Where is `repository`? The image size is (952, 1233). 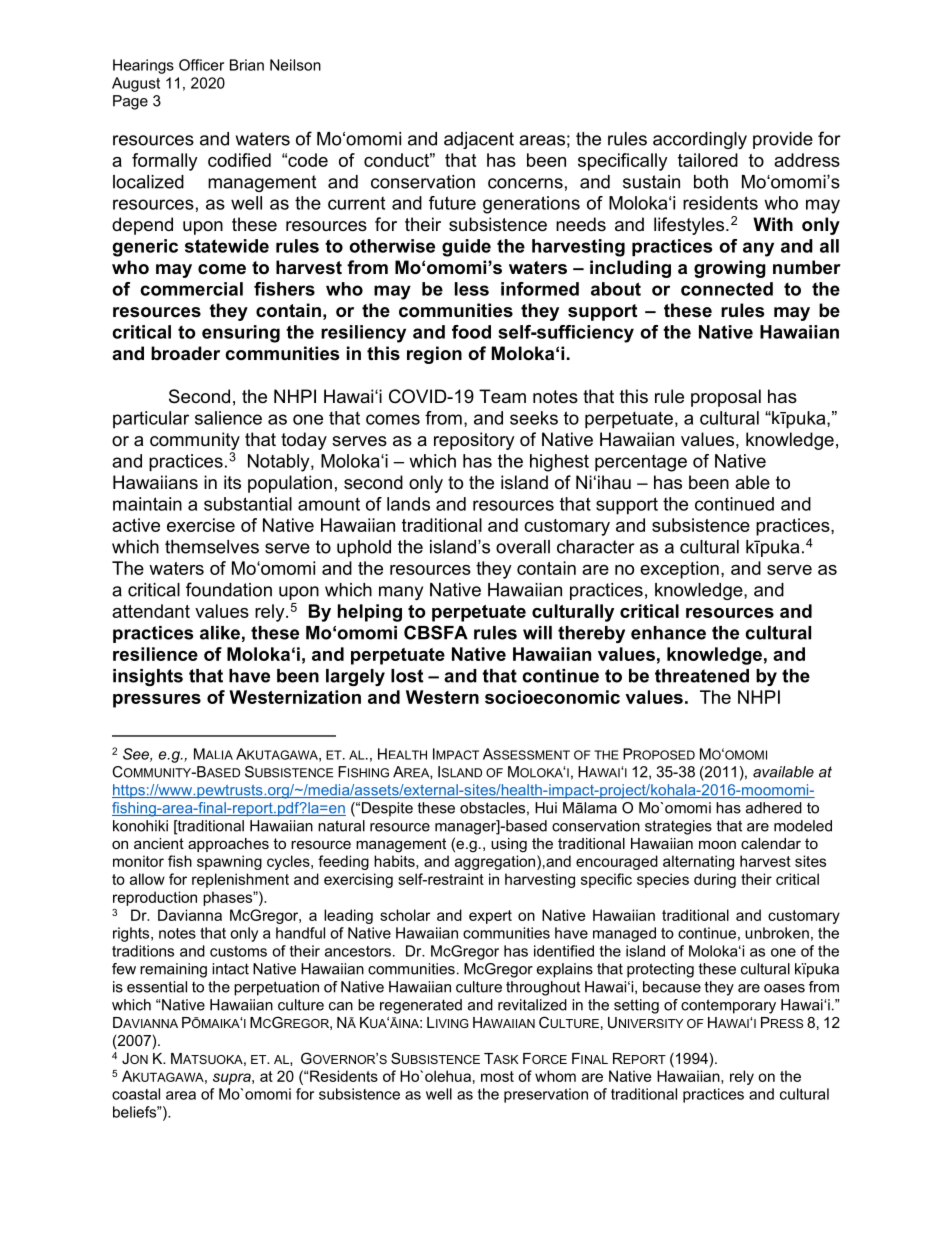
repository is located at coordinates (474, 441).
